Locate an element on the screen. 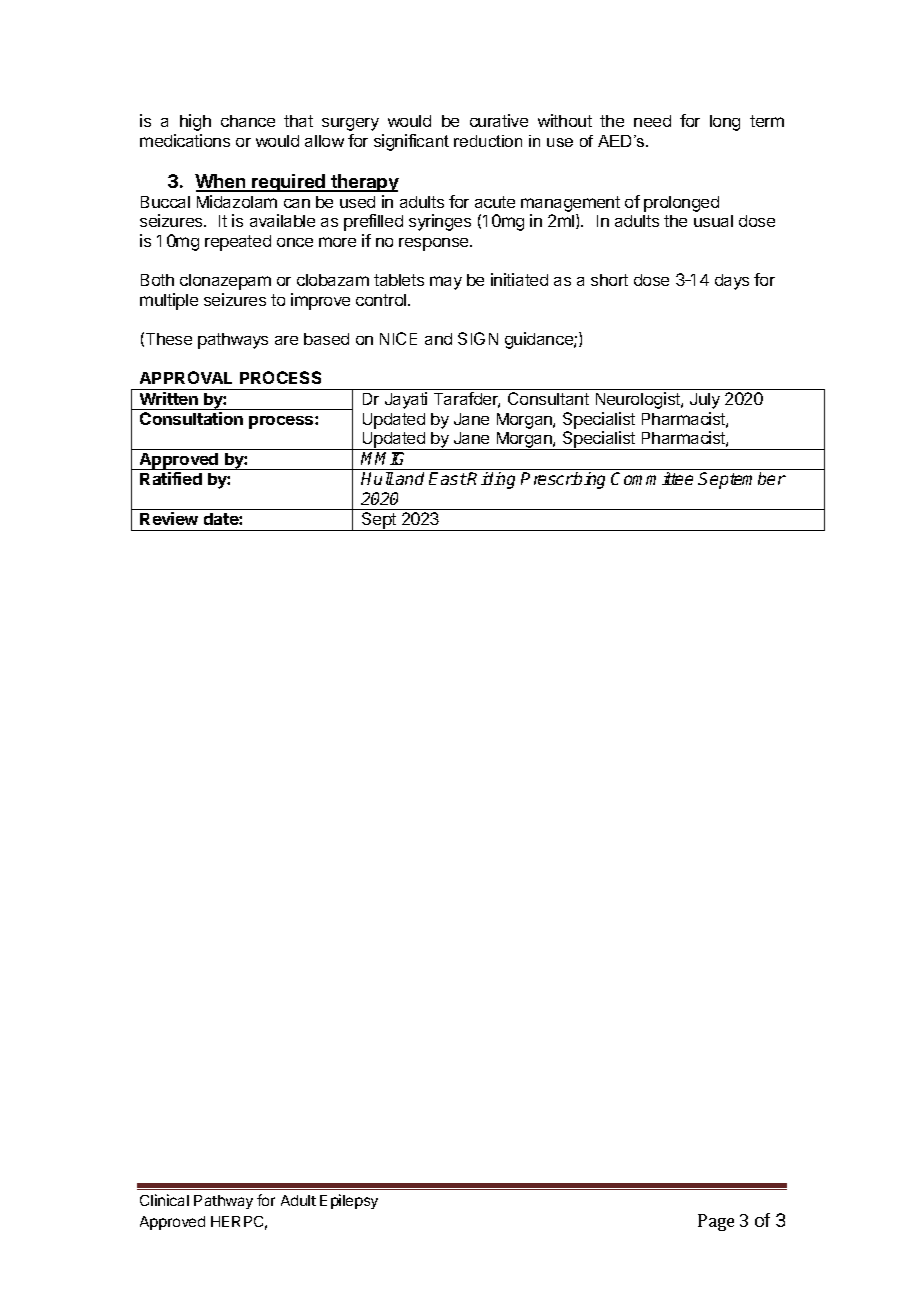 This screenshot has width=924, height=1308. Review is located at coordinates (169, 518).
